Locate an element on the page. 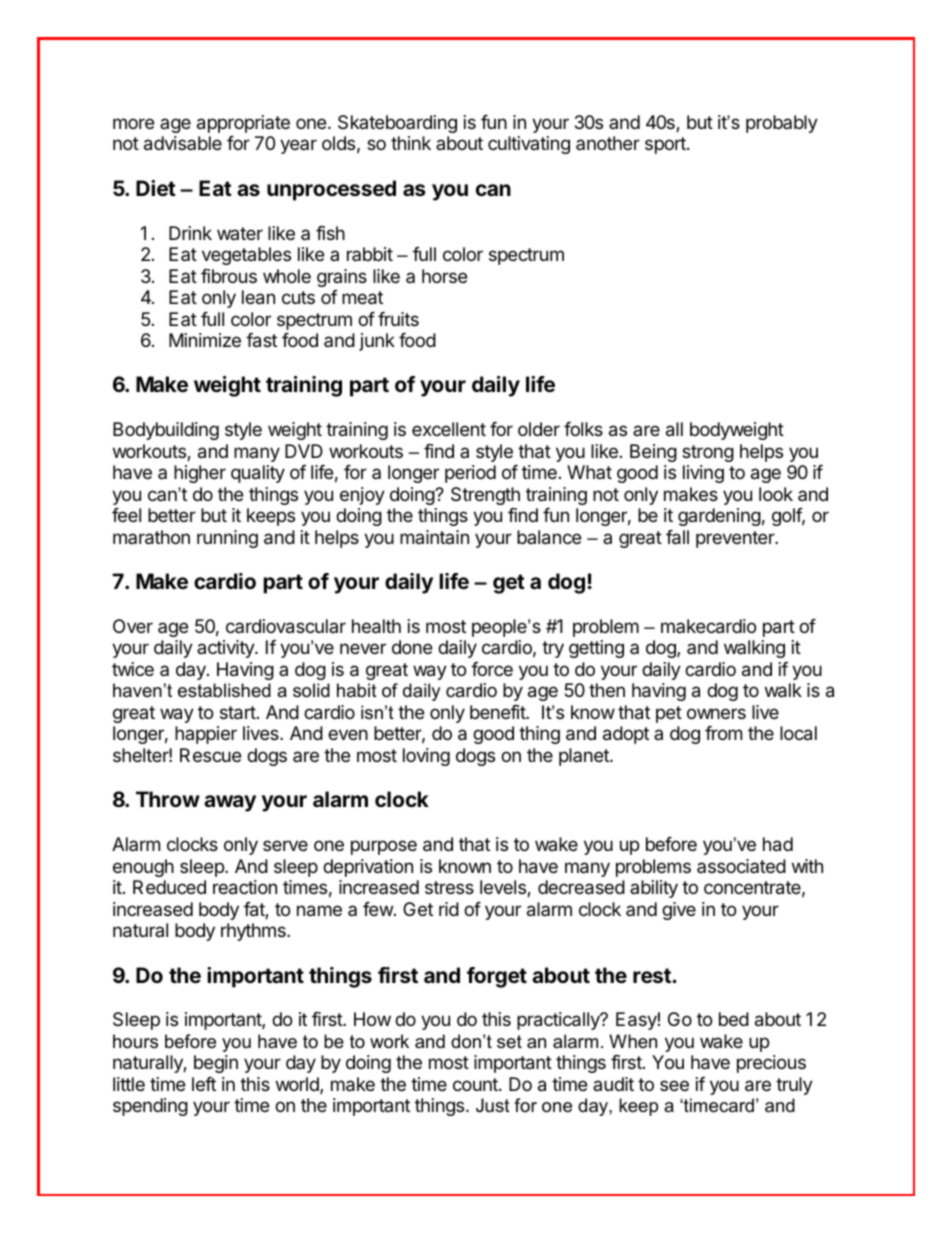 The image size is (952, 1233). activity is located at coordinates (226, 649).
